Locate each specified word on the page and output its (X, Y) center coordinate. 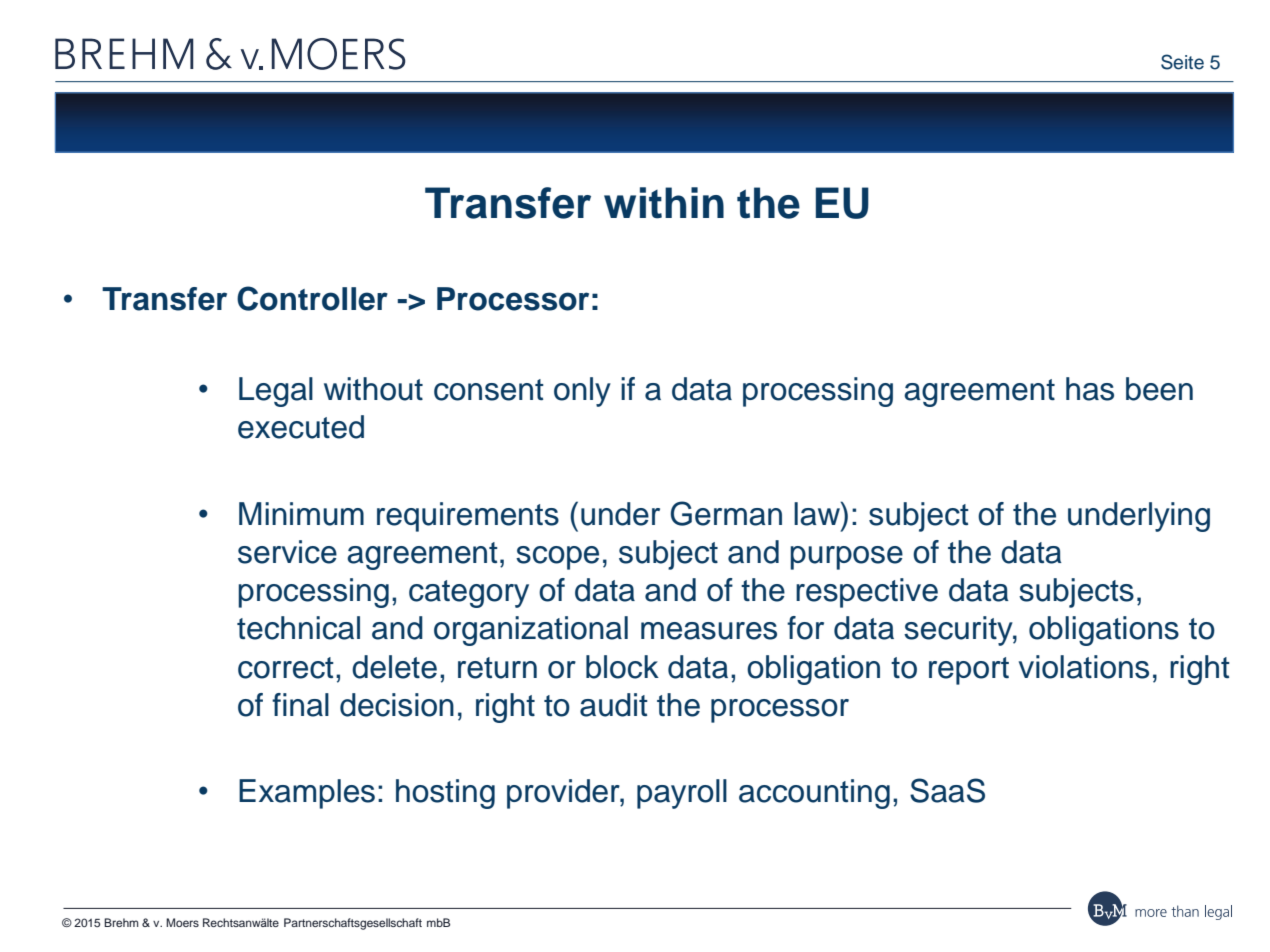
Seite (1182, 62)
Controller (312, 298)
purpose (846, 558)
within (664, 203)
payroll (682, 794)
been (1159, 389)
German (726, 513)
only (582, 392)
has (1090, 389)
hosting (445, 794)
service (287, 552)
